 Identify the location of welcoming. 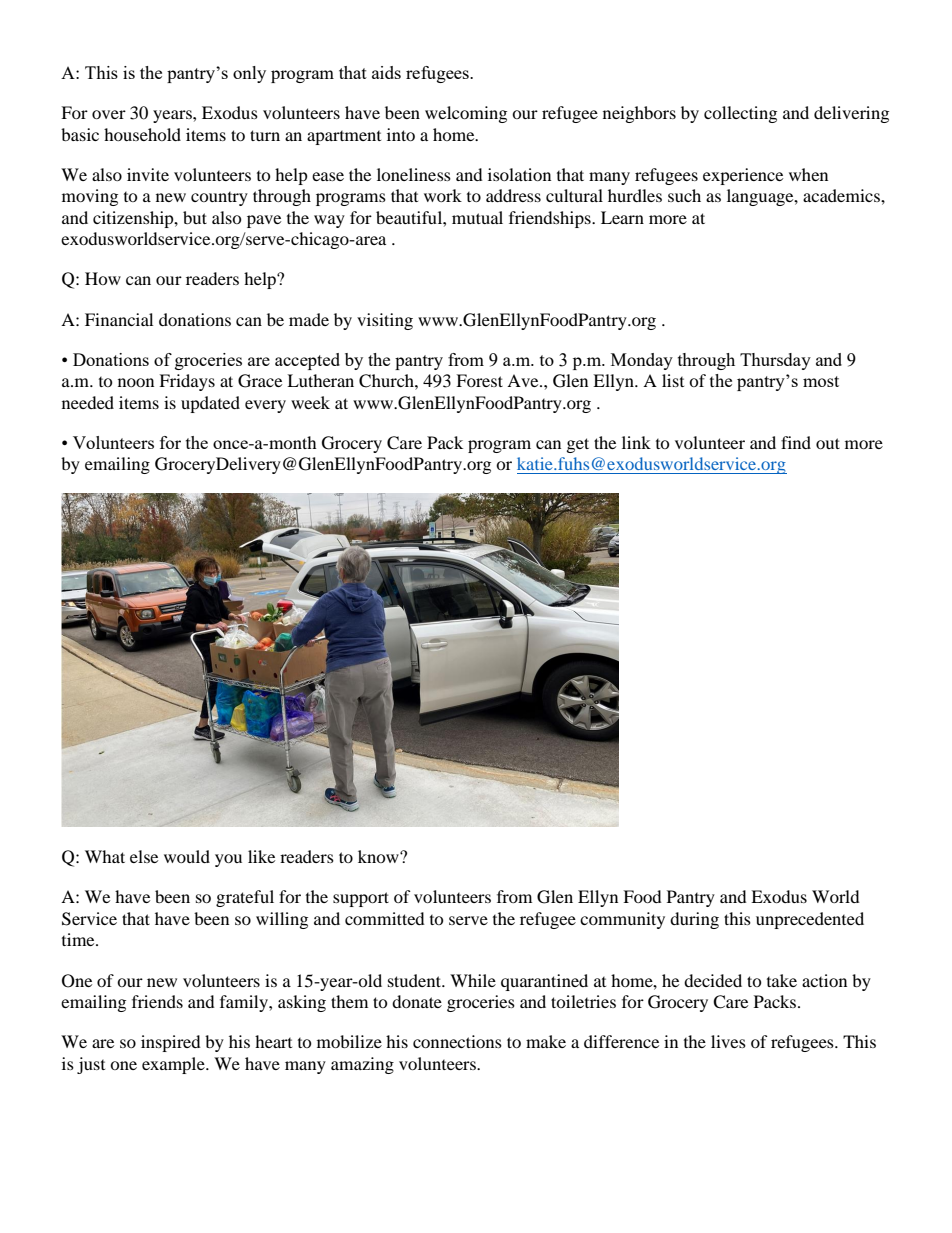
(466, 114).
